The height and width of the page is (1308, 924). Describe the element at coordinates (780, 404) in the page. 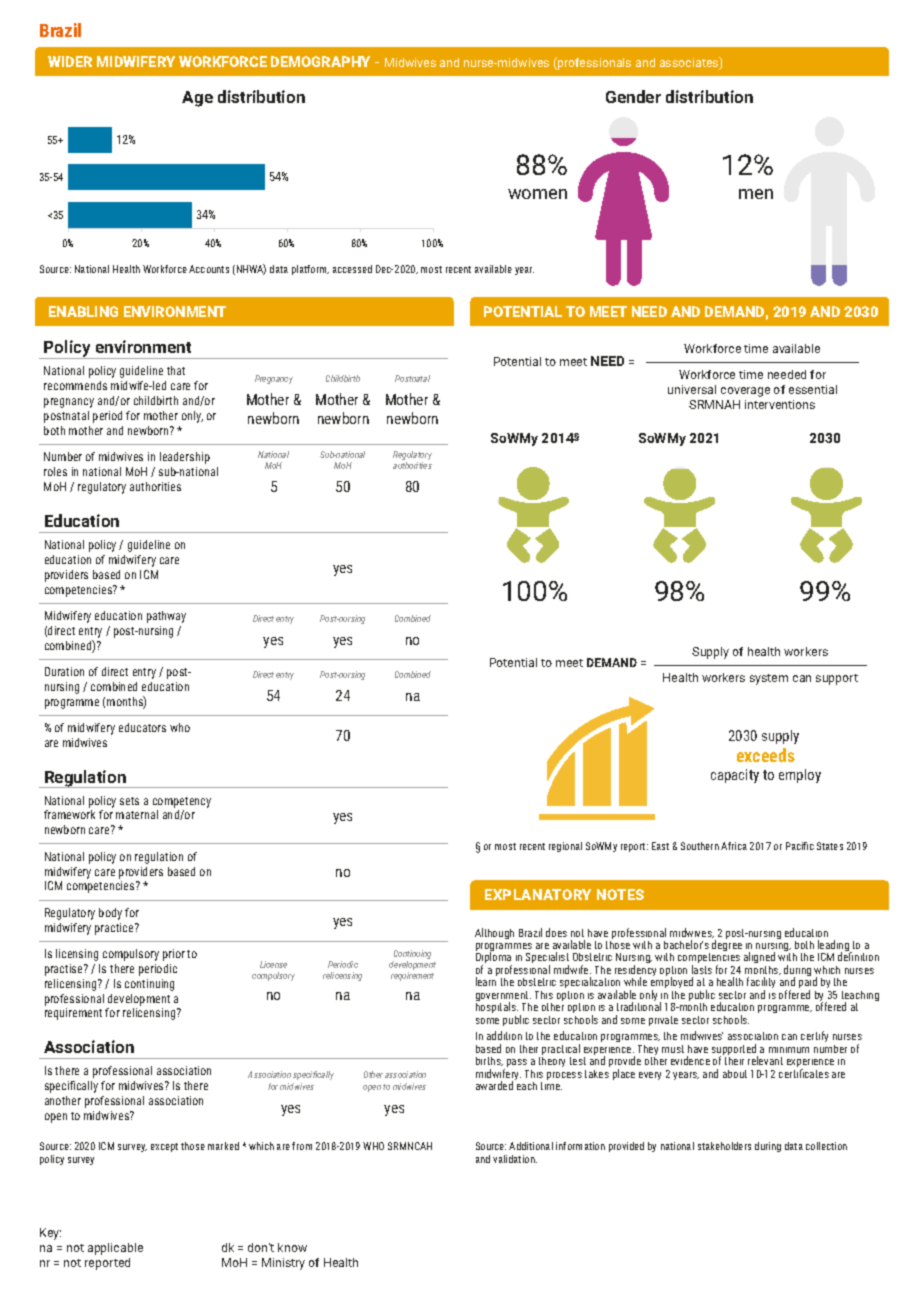

I see `interventions` at that location.
